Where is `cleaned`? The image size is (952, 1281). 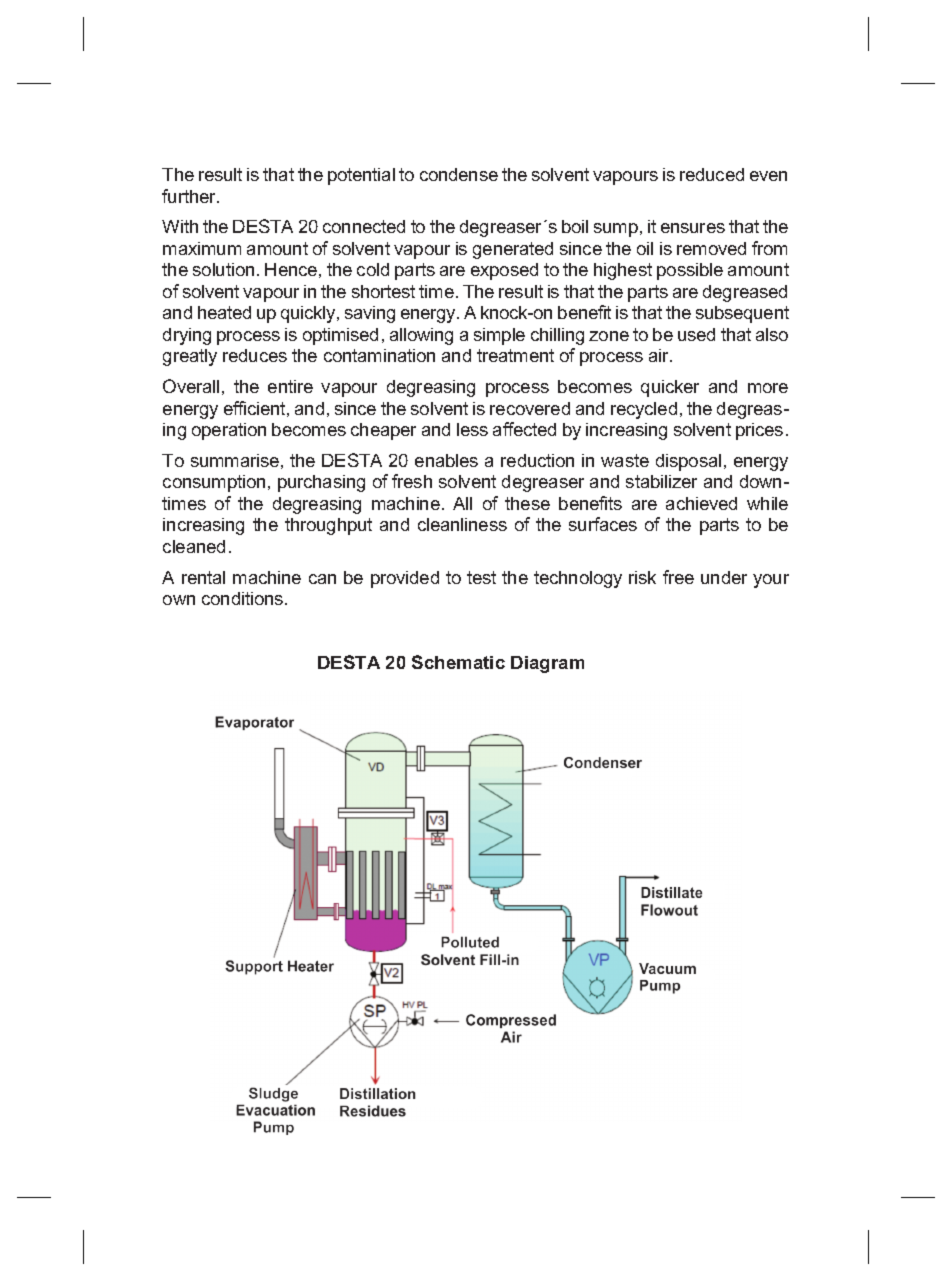
cleaned is located at coordinates (194, 546).
